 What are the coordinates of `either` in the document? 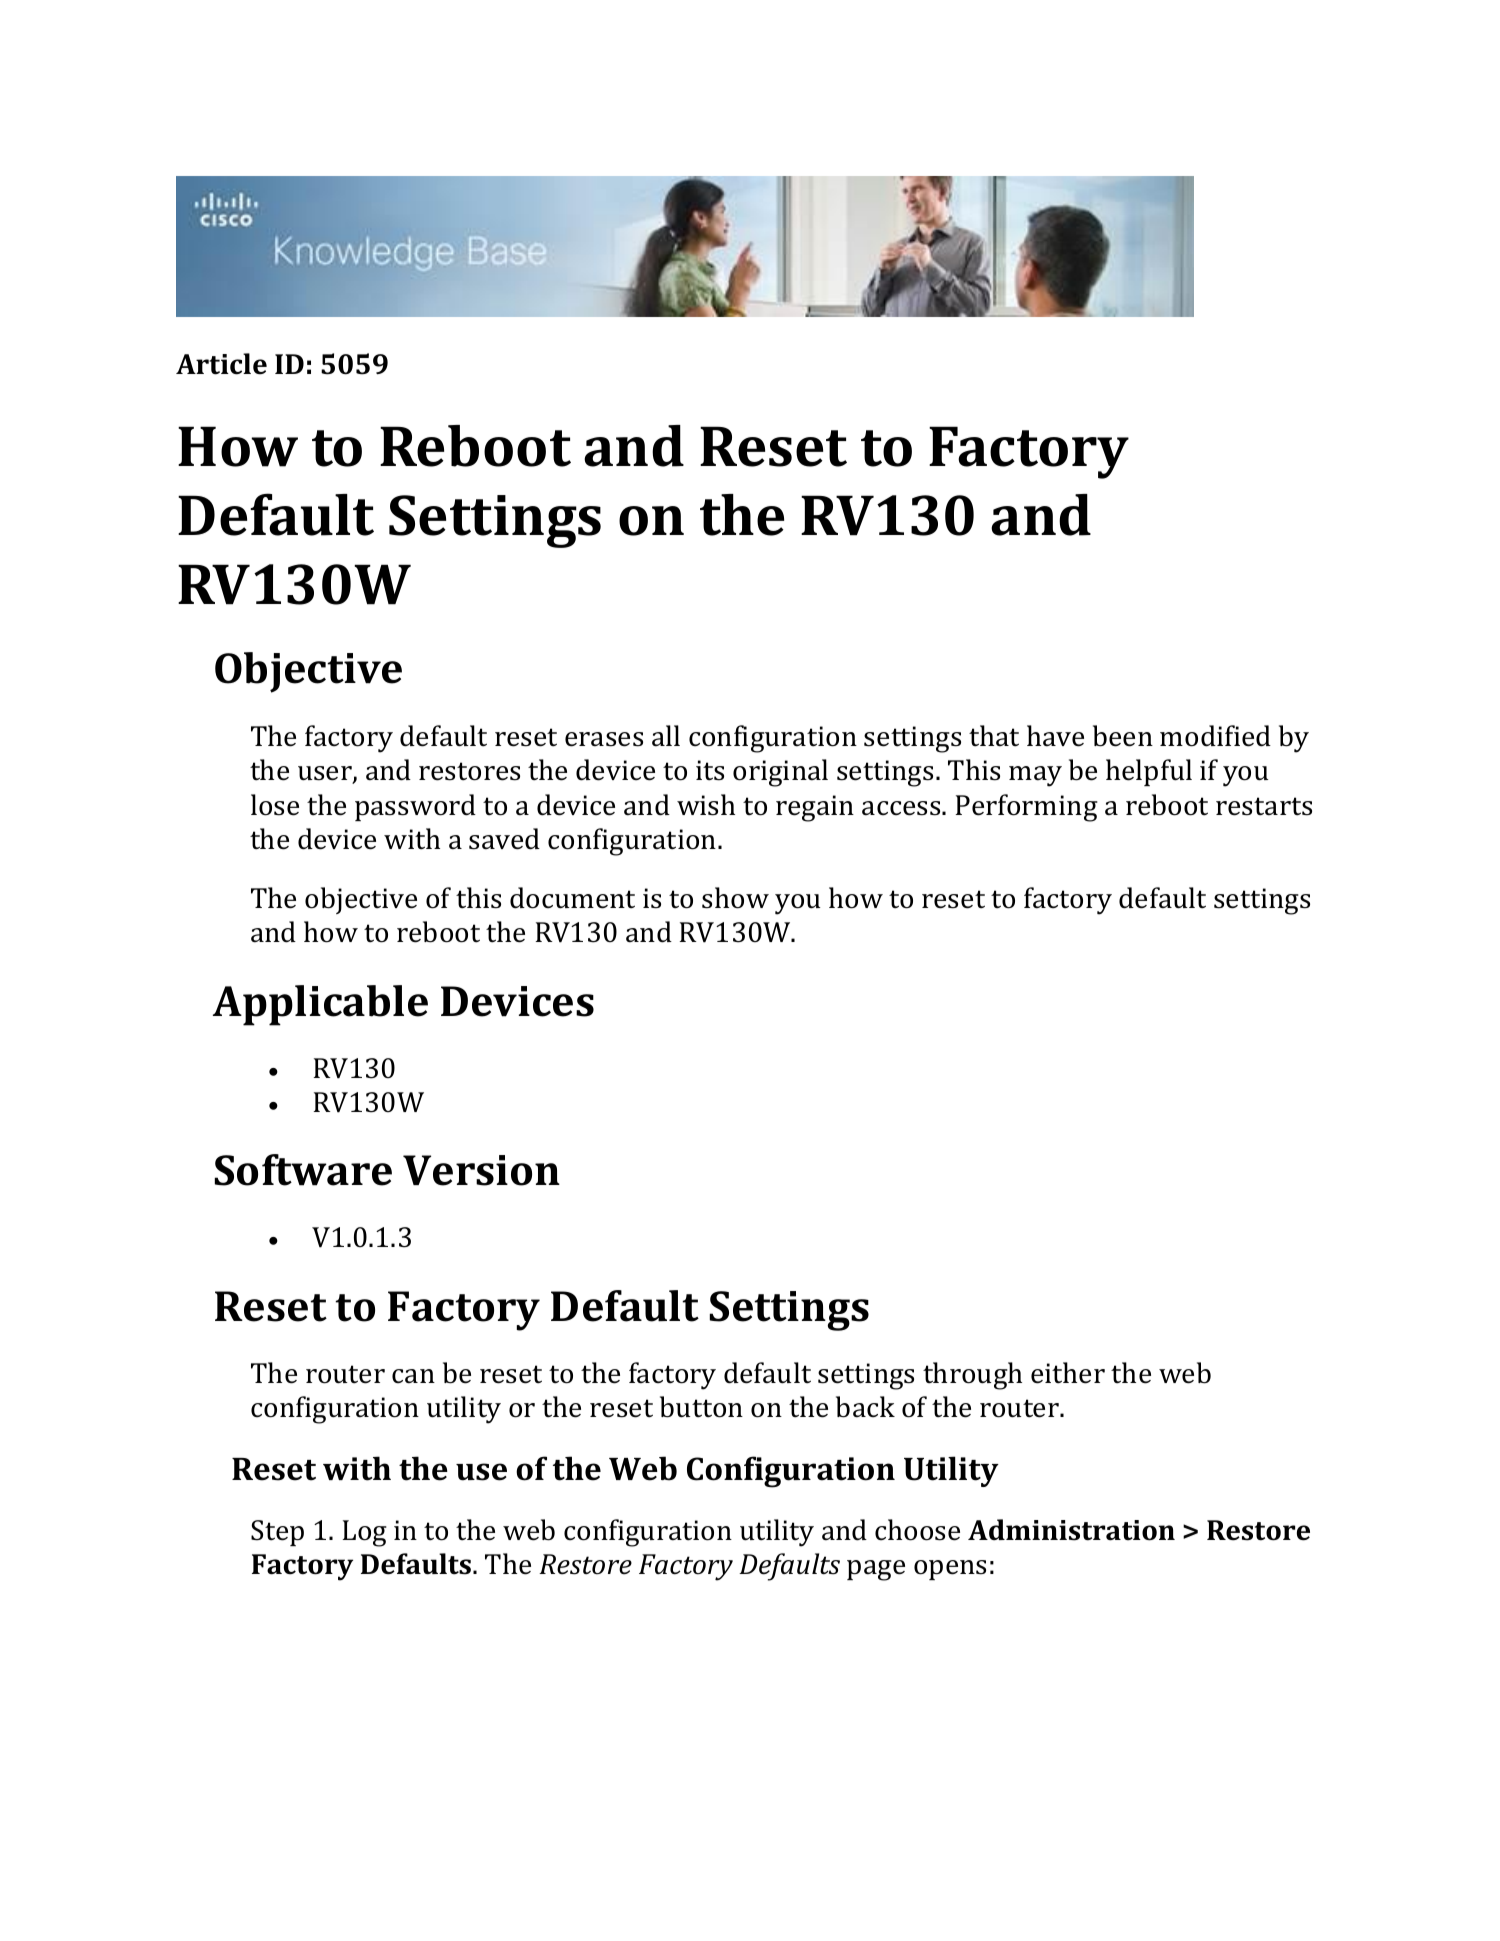 It's located at (1068, 1373).
